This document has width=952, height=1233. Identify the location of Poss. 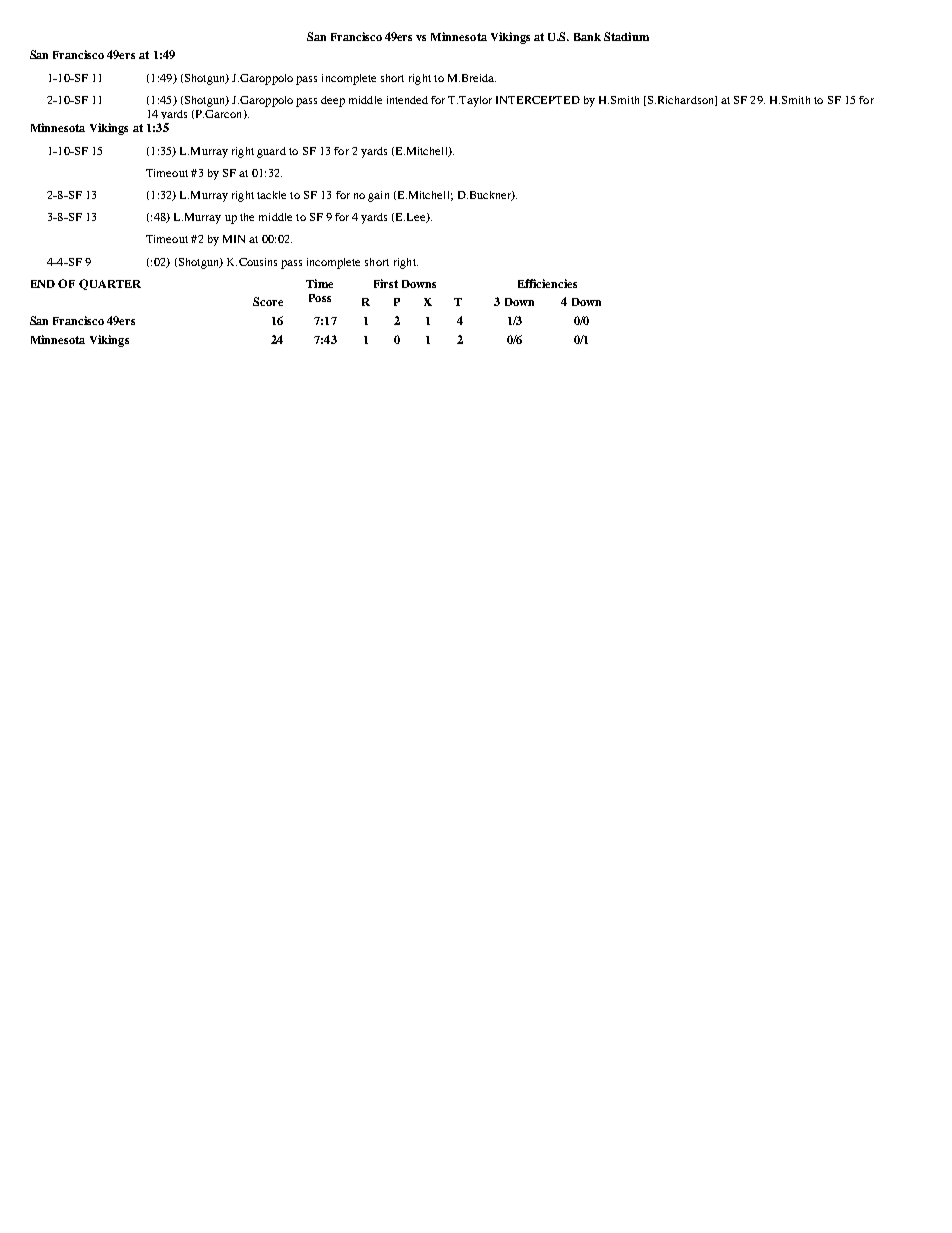
(320, 298).
